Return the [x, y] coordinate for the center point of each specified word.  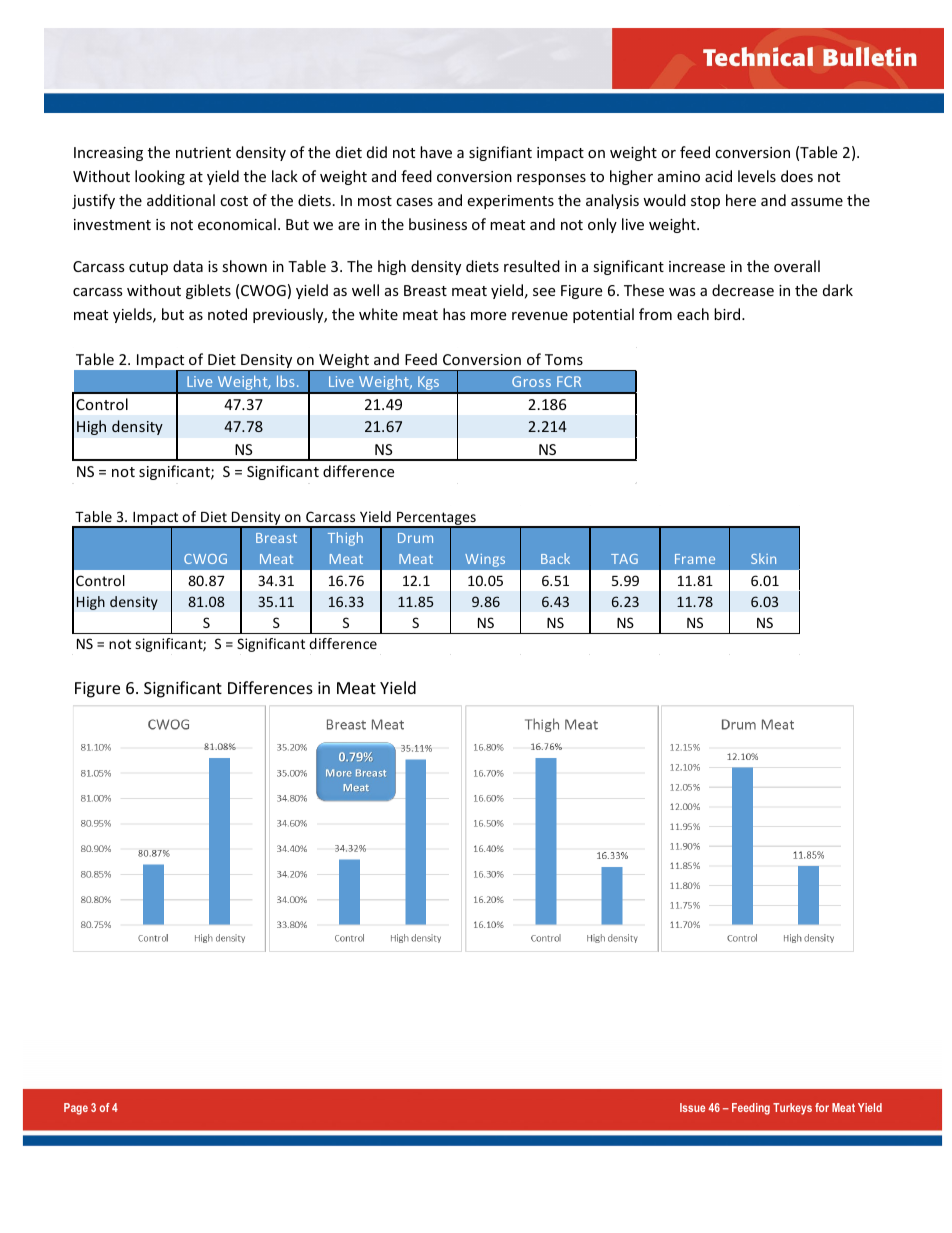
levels [757, 176]
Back [555, 558]
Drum [415, 538]
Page [76, 1109]
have [436, 152]
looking [160, 177]
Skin [763, 558]
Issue [692, 1107]
